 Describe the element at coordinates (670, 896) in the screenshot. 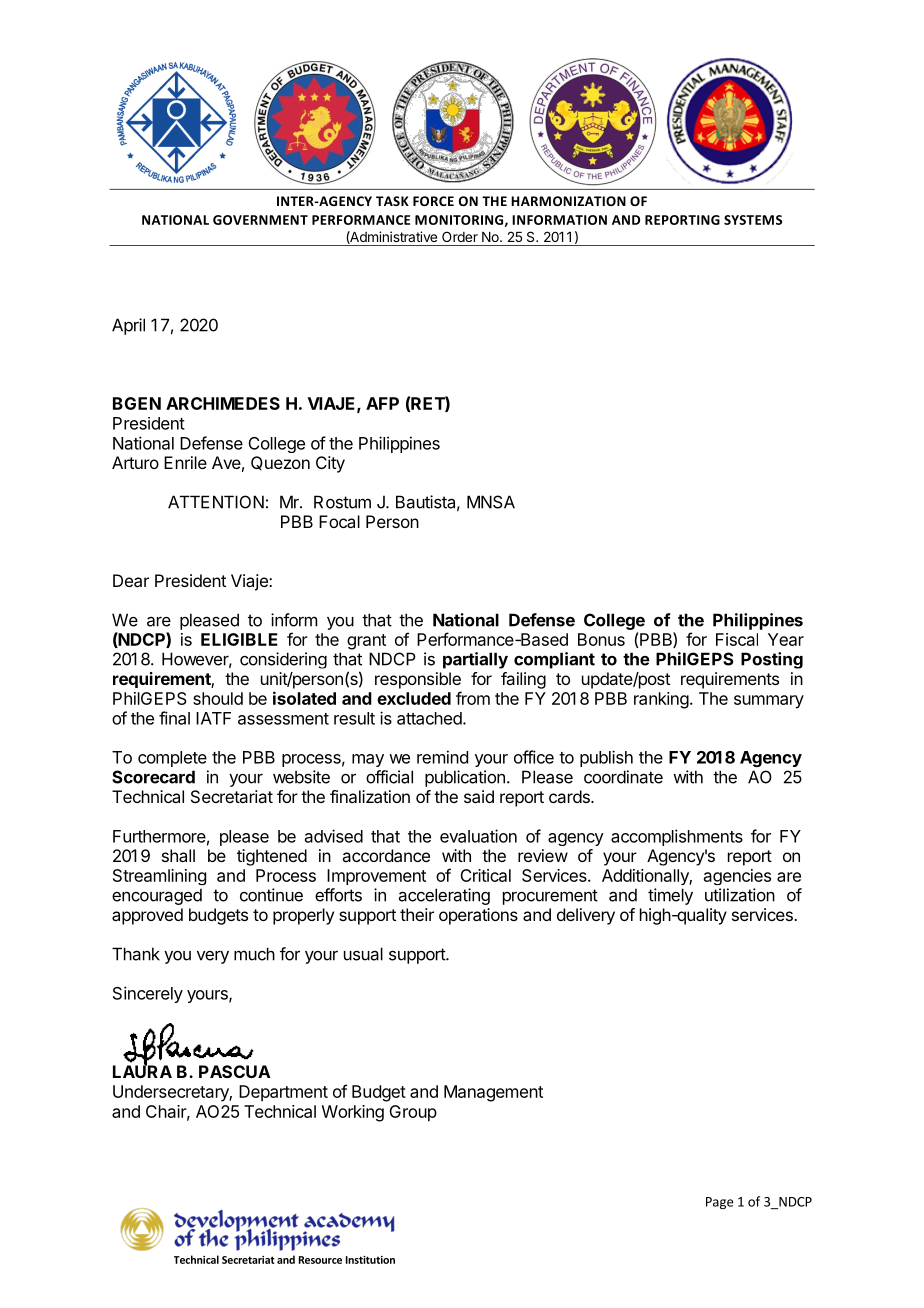

I see `timely` at that location.
